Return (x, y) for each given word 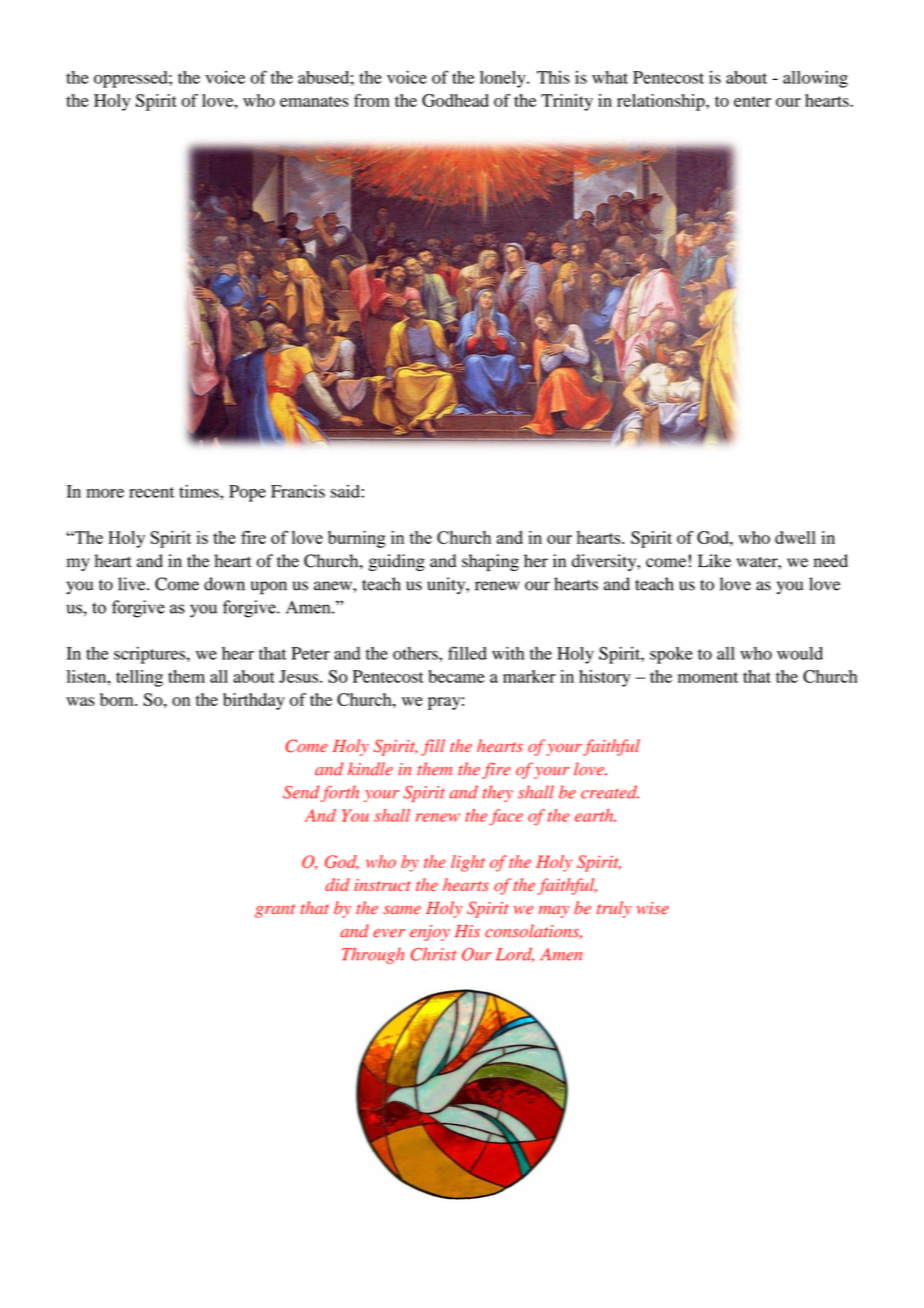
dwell (795, 537)
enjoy (430, 933)
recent (152, 492)
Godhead (455, 100)
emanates (314, 101)
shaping (490, 562)
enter (752, 101)
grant (275, 911)
